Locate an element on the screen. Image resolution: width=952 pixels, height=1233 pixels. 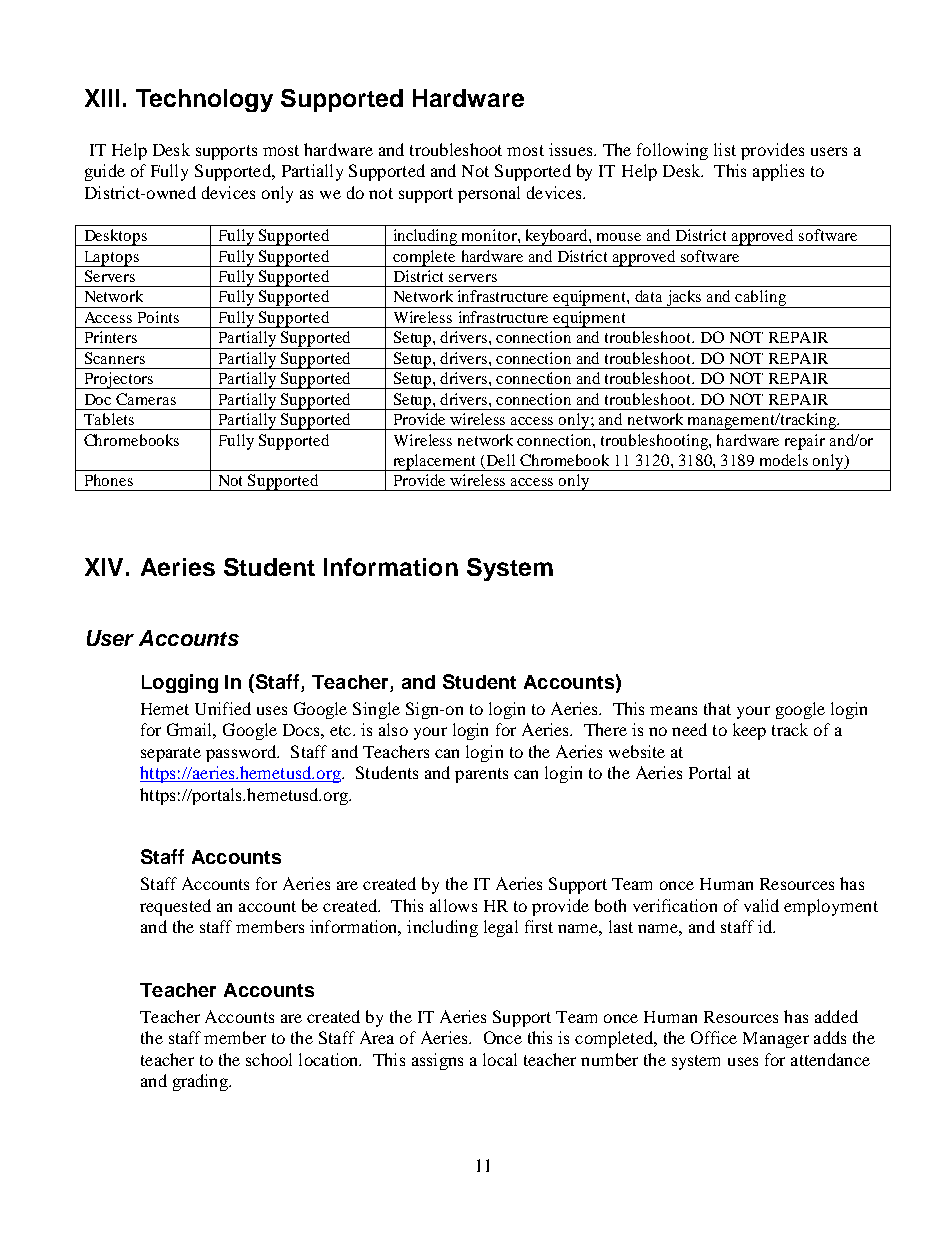
local is located at coordinates (500, 1059).
